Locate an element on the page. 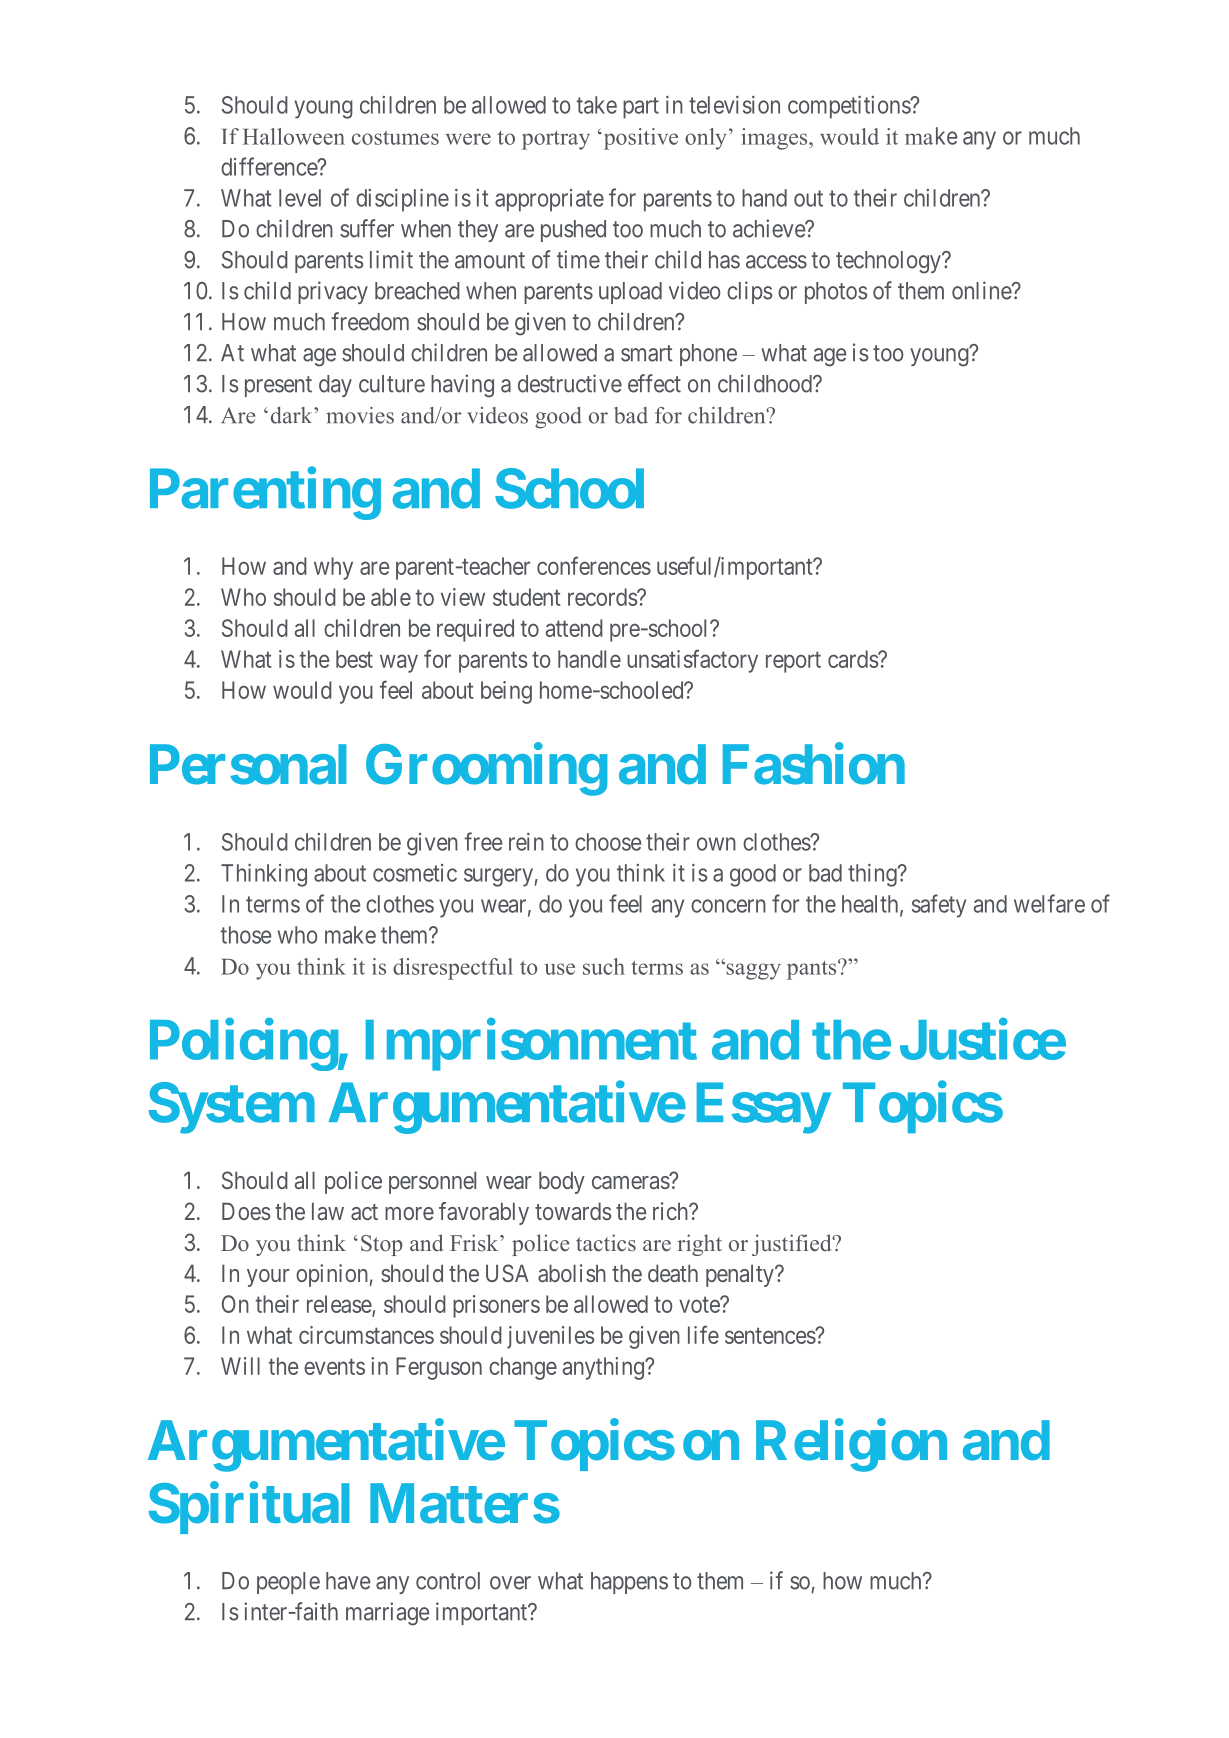  positive is located at coordinates (639, 139).
